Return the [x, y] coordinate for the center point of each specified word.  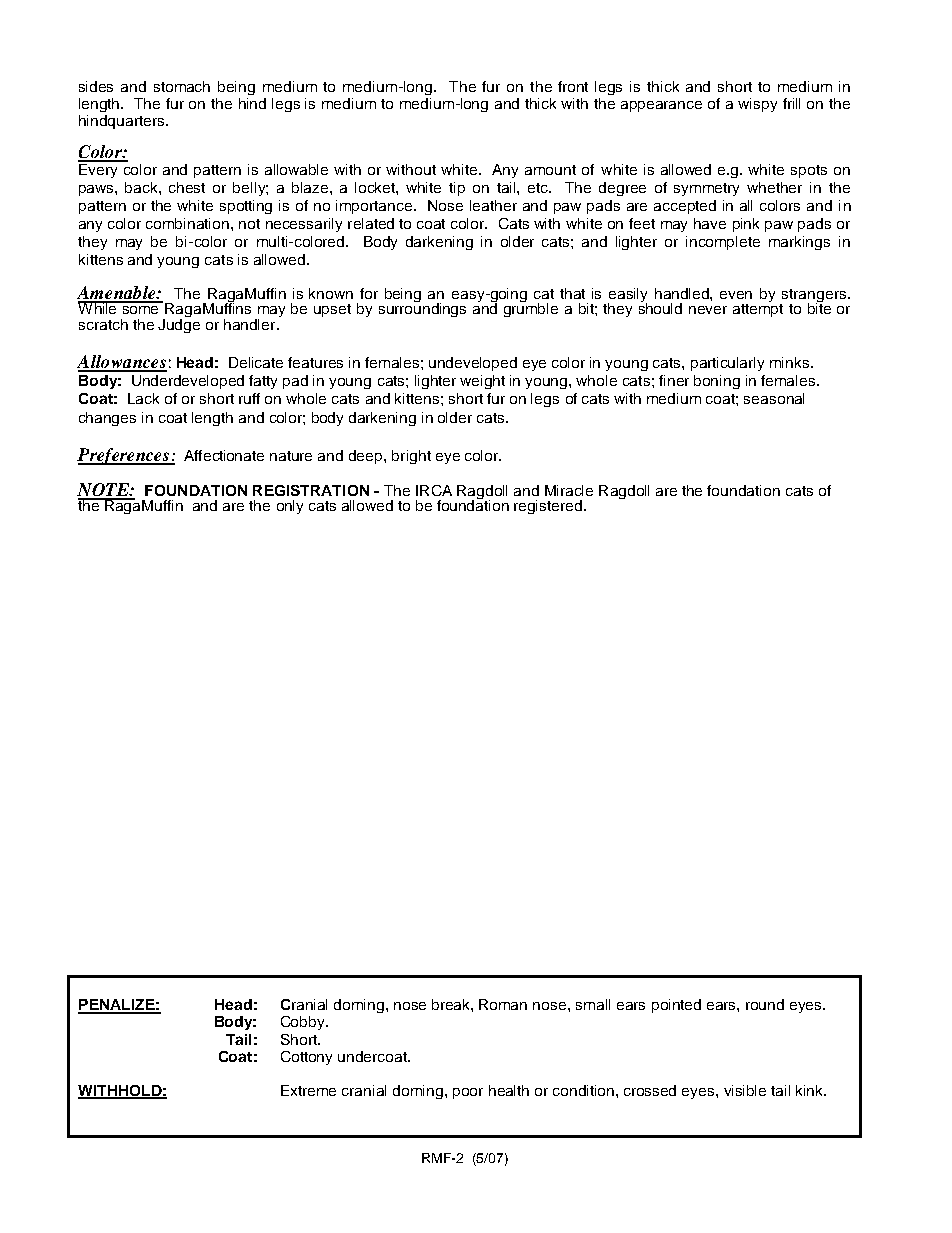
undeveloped [473, 364]
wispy [757, 105]
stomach [182, 86]
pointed [676, 1006]
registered [549, 507]
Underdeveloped [188, 382]
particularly [727, 364]
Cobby [304, 1023]
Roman [503, 1004]
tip [457, 189]
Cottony [306, 1058]
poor [468, 1093]
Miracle [569, 490]
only [290, 507]
